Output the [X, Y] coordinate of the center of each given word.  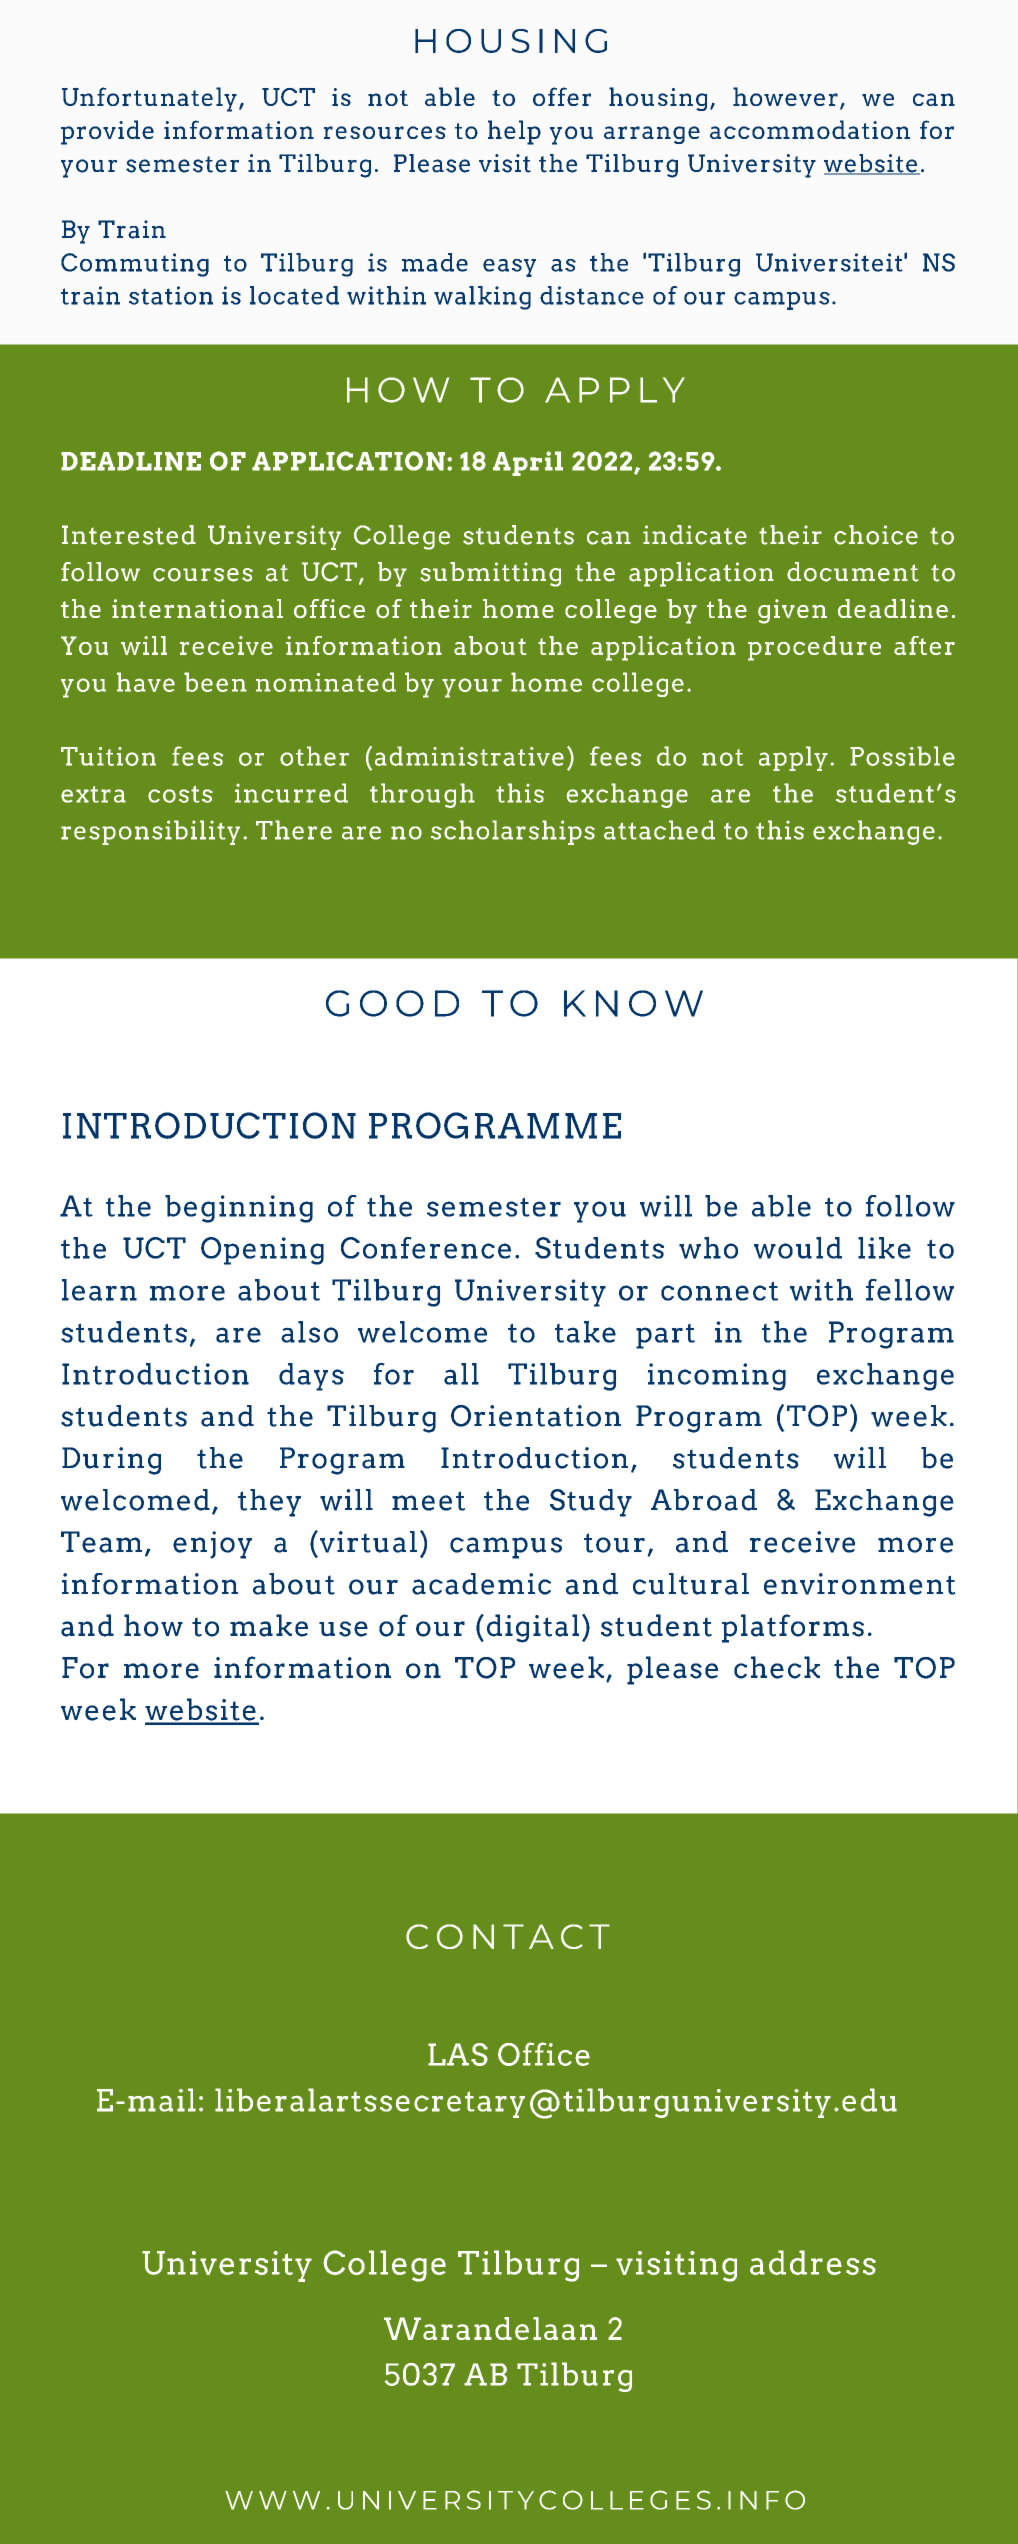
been [215, 682]
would [798, 1248]
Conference [426, 1248]
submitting [490, 574]
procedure [814, 648]
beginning [239, 1209]
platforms [793, 1628]
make [269, 1625]
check [777, 1667]
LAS [458, 2054]
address [813, 2262]
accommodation [810, 129]
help [514, 132]
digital [533, 1628]
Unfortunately [149, 99]
